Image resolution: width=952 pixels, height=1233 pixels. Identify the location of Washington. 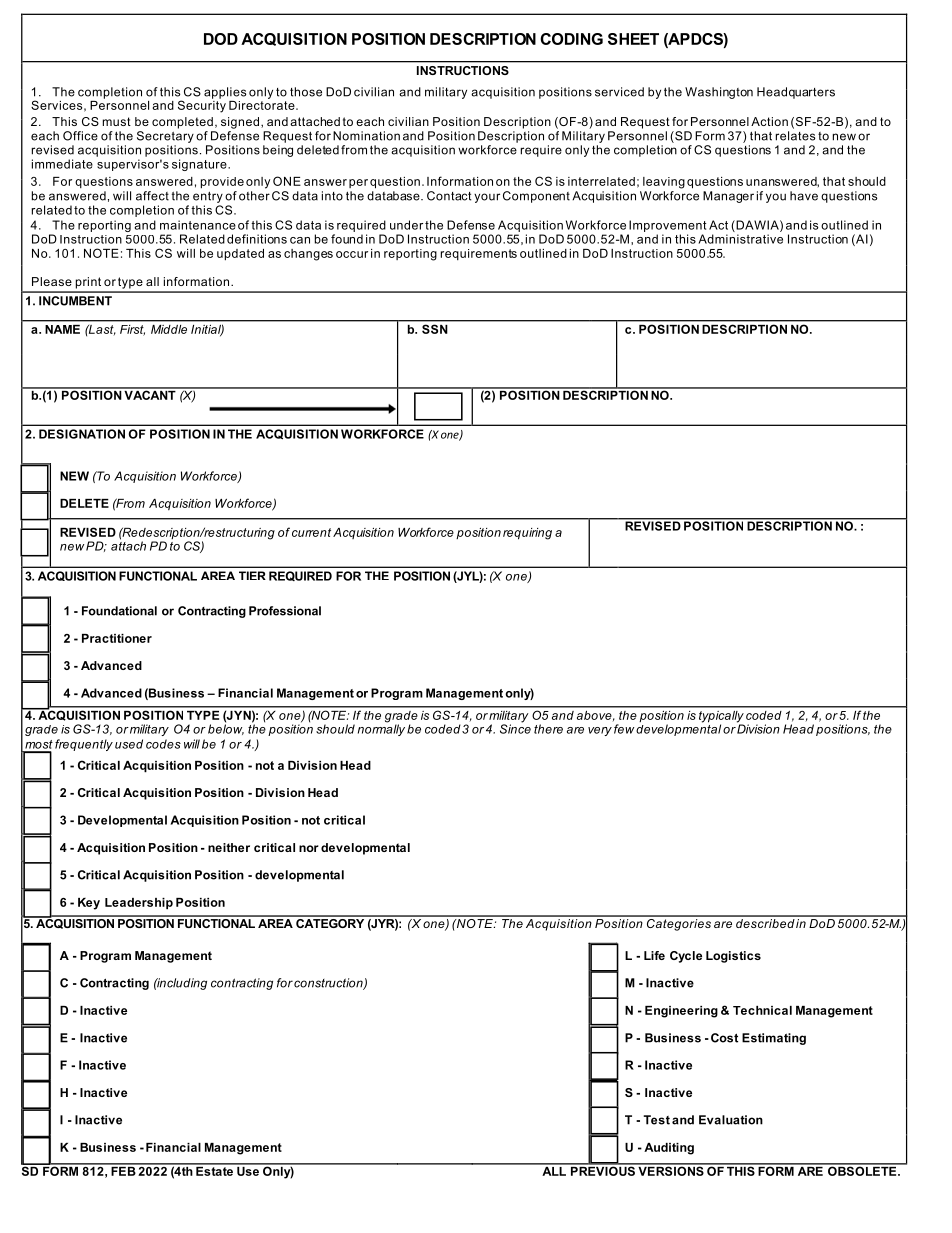
(719, 93).
